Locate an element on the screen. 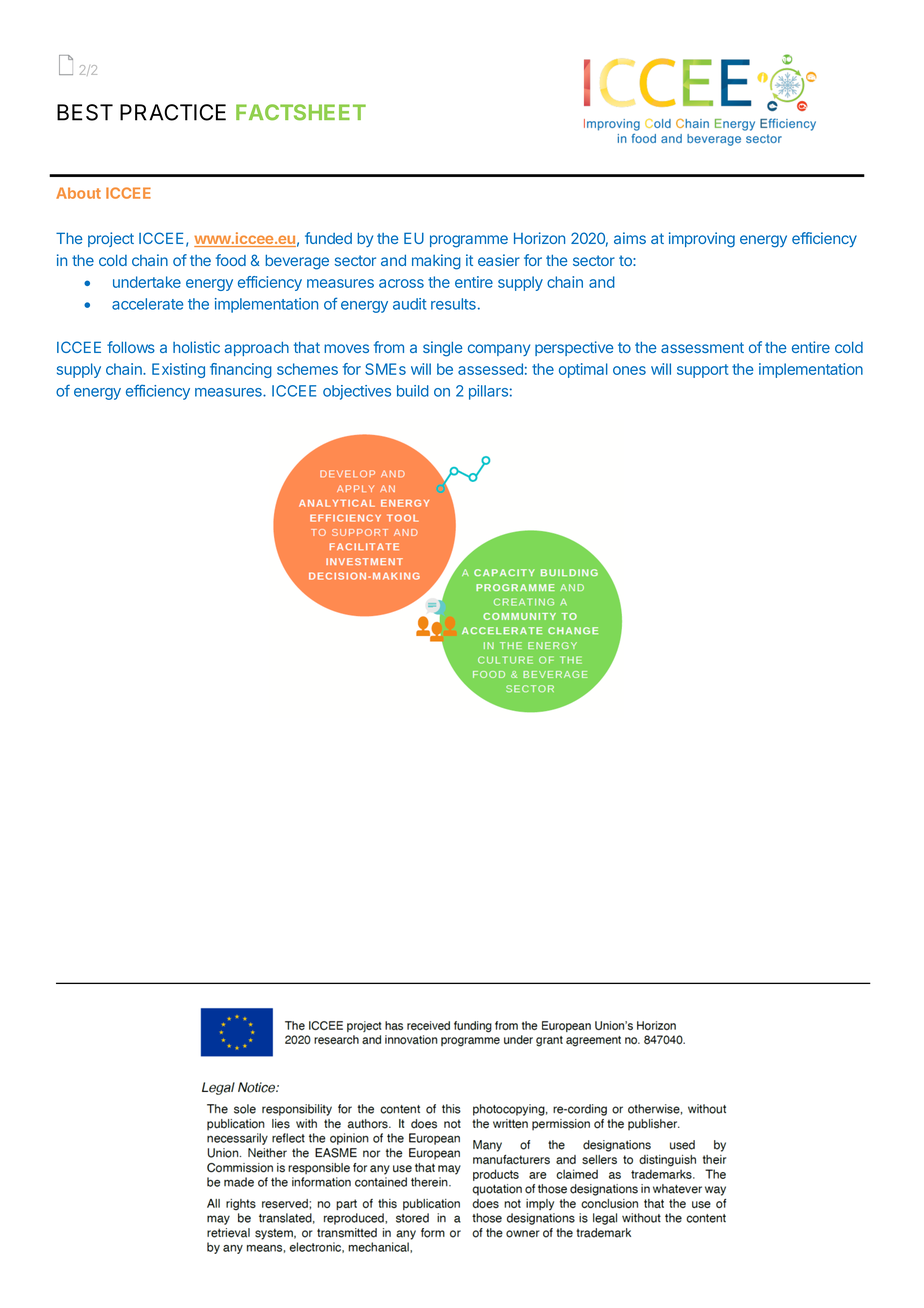  making is located at coordinates (436, 262).
